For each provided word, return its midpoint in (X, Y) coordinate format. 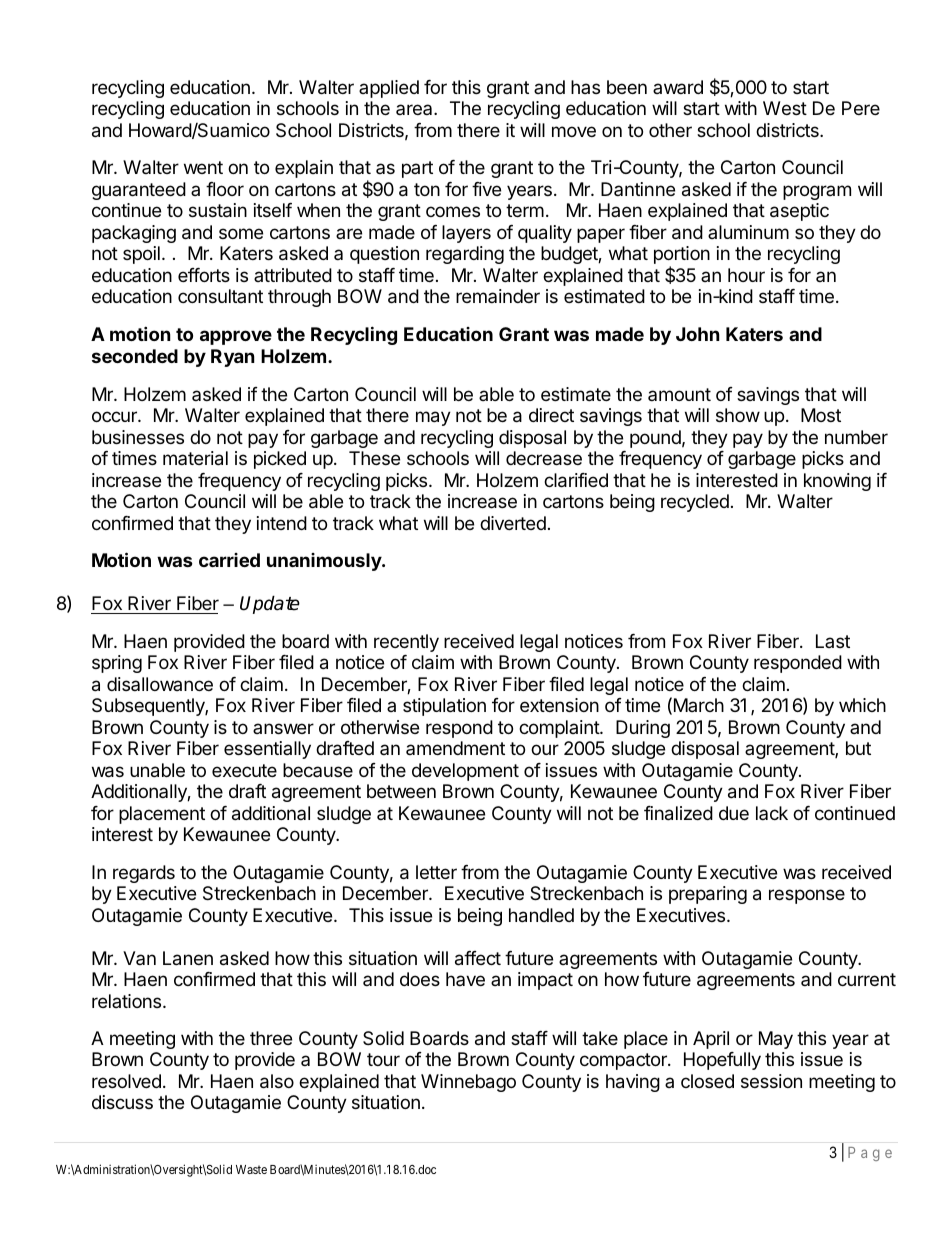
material (195, 458)
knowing (837, 482)
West (785, 108)
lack (772, 813)
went (203, 167)
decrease (544, 458)
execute (244, 770)
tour (383, 1059)
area (415, 109)
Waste (251, 1169)
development (465, 772)
